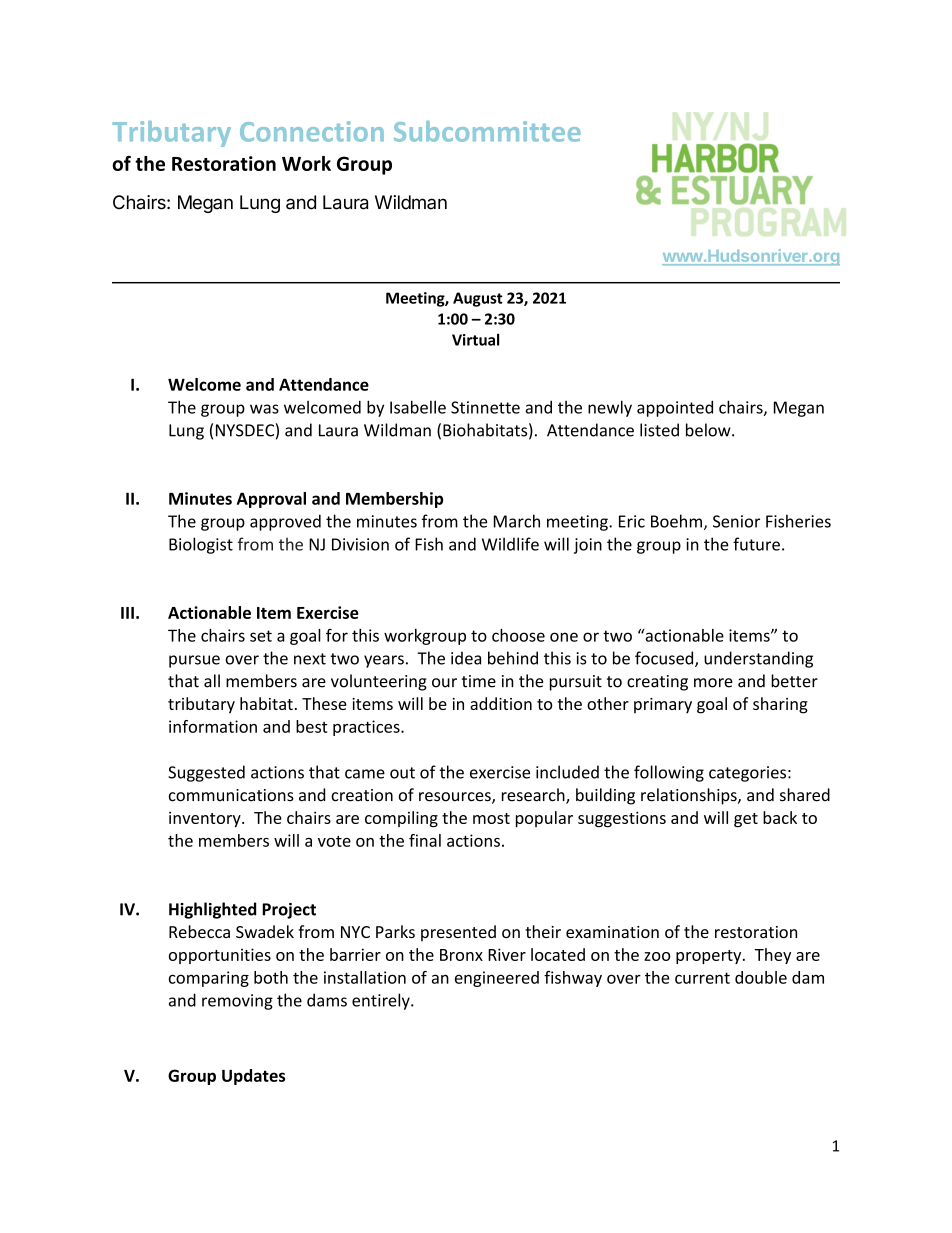 This document has width=952, height=1233. Describe the element at coordinates (518, 635) in the document. I see `choose` at that location.
